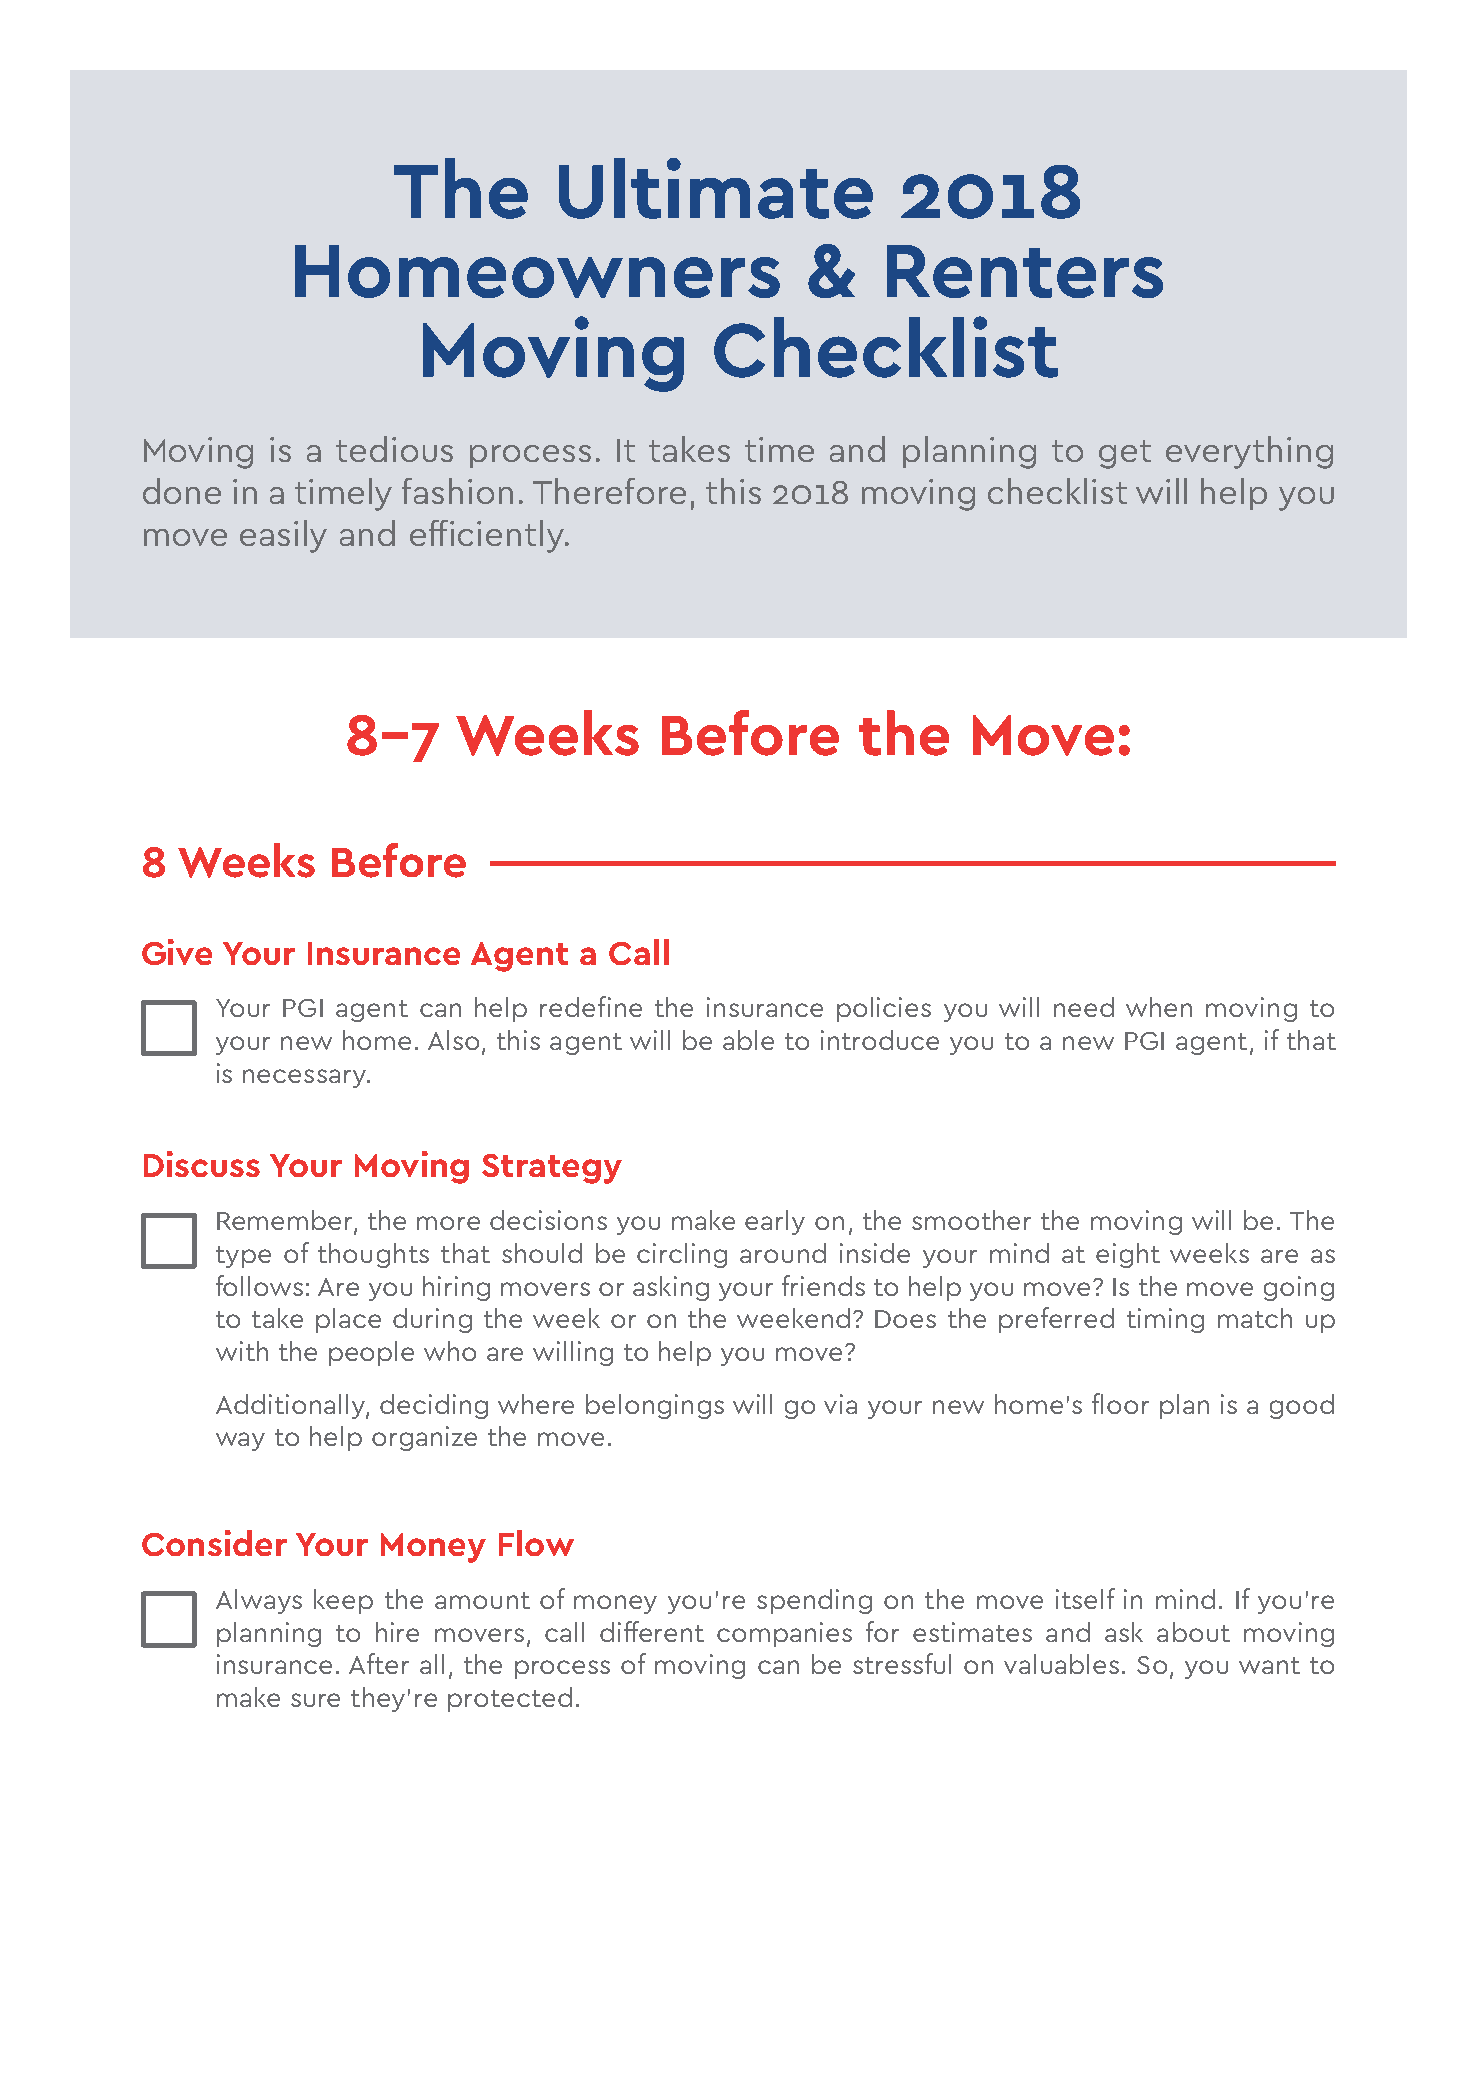 The image size is (1477, 2089). What do you see at coordinates (1128, 1255) in the screenshot?
I see `eight` at bounding box center [1128, 1255].
